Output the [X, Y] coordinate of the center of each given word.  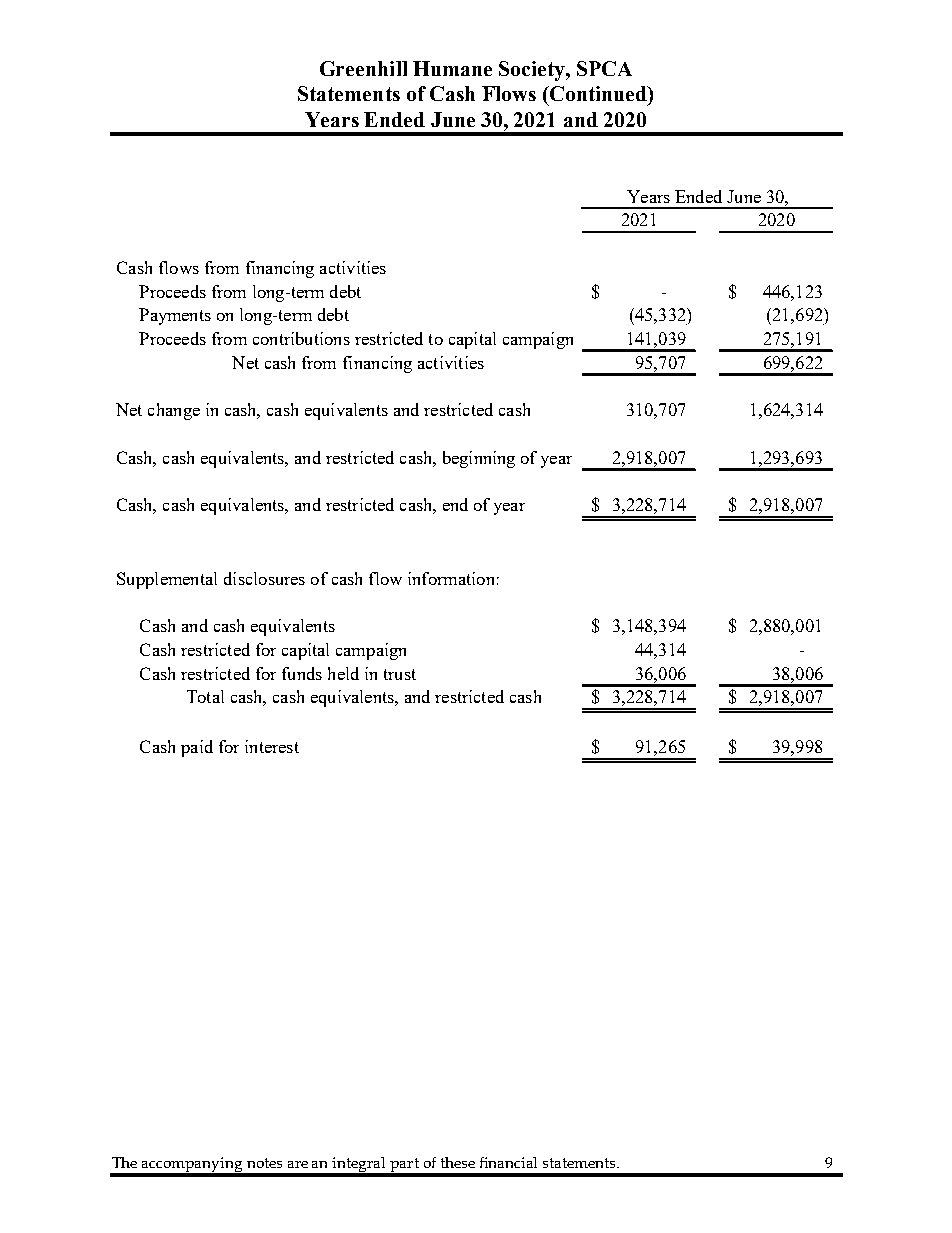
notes [264, 1163]
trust [400, 674]
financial [508, 1162]
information [451, 578]
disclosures [264, 578]
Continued [598, 93]
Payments [175, 316]
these [458, 1162]
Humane [452, 68]
